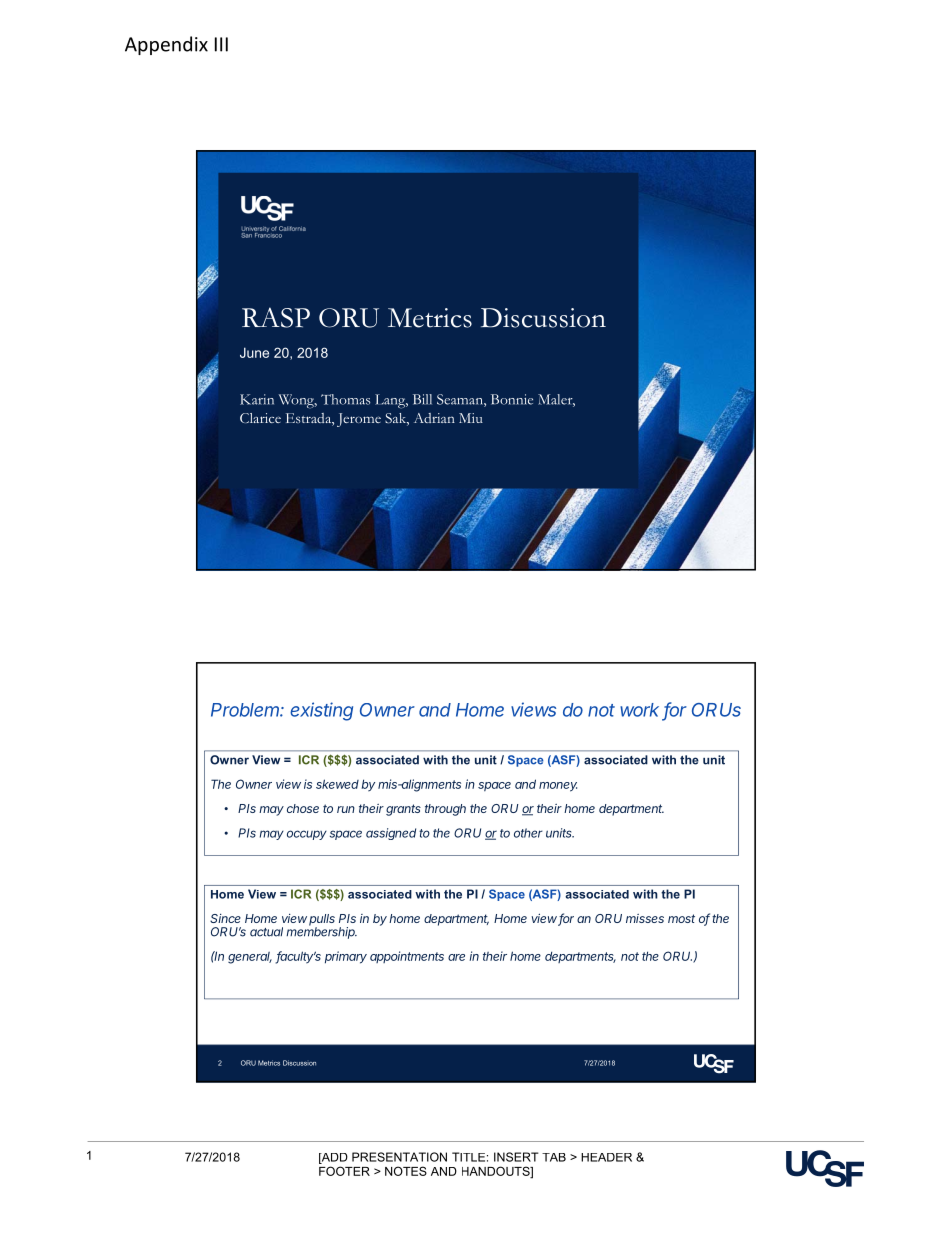 This document has height=1233, width=952. I want to click on III, so click(221, 44).
